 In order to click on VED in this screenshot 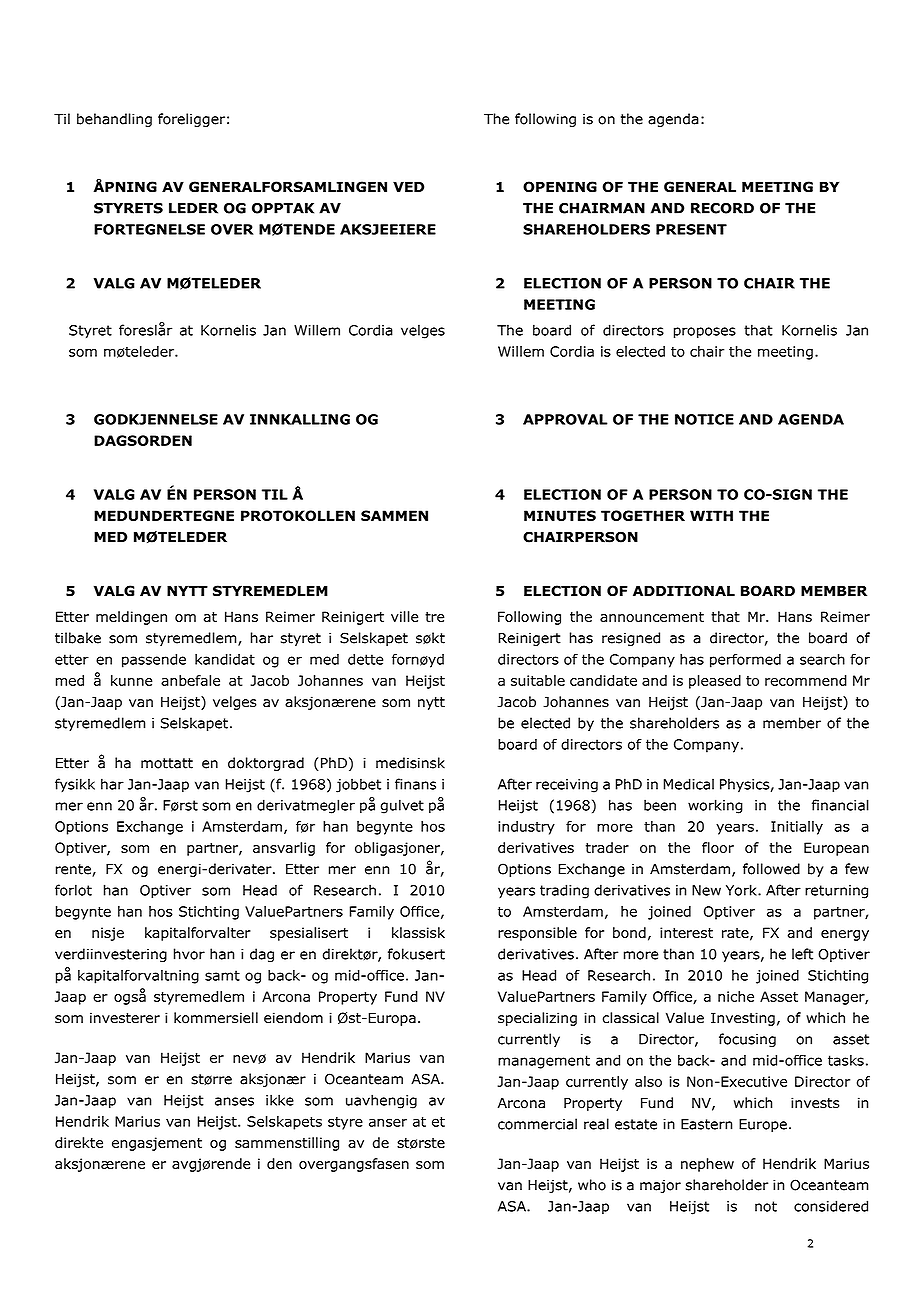, I will do `click(408, 186)`.
